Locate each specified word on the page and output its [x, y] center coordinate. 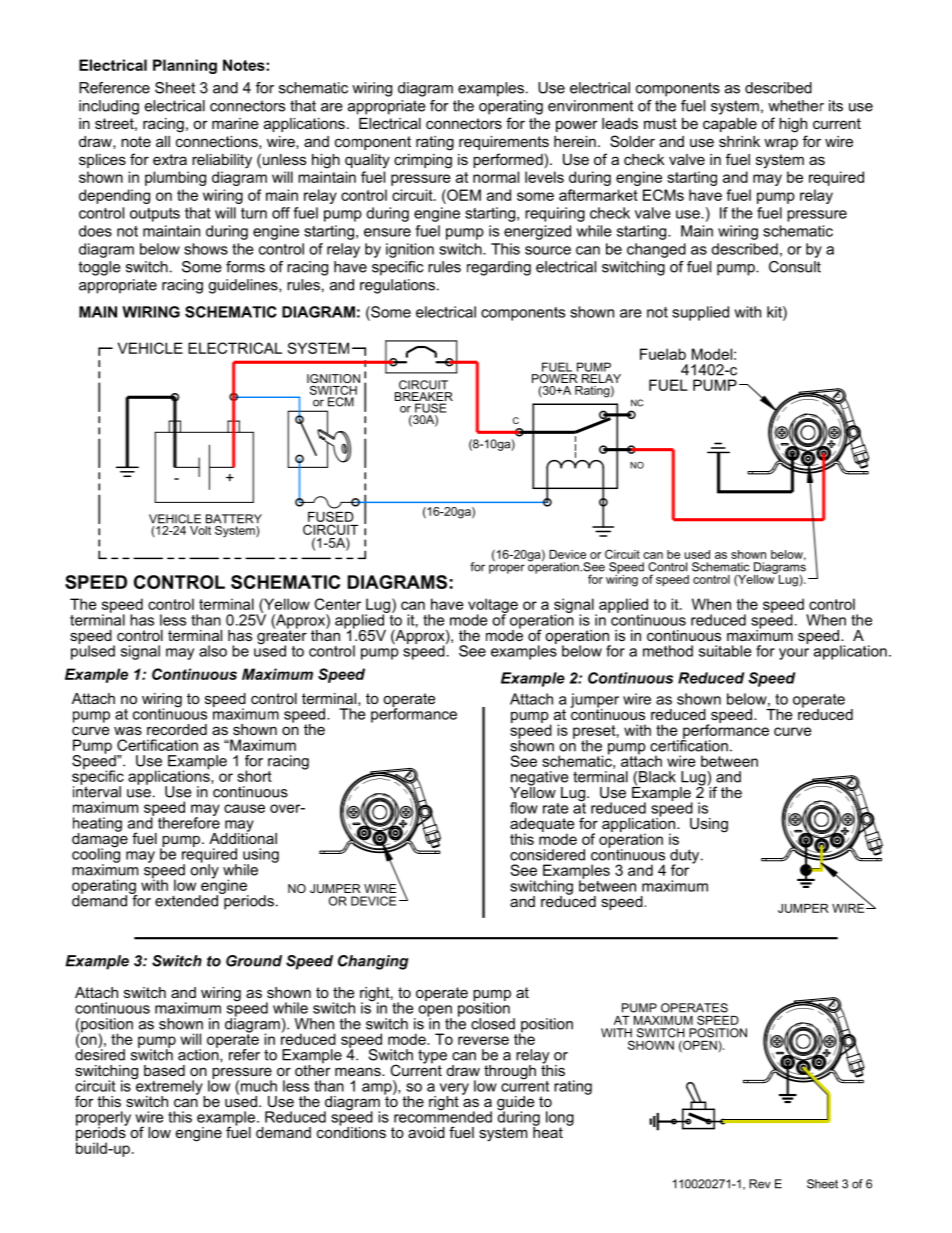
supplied [700, 313]
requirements [504, 143]
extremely [169, 1087]
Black [657, 777]
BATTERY [234, 519]
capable [730, 125]
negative [539, 779]
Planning [185, 66]
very [454, 1090]
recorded [177, 729]
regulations [397, 286]
